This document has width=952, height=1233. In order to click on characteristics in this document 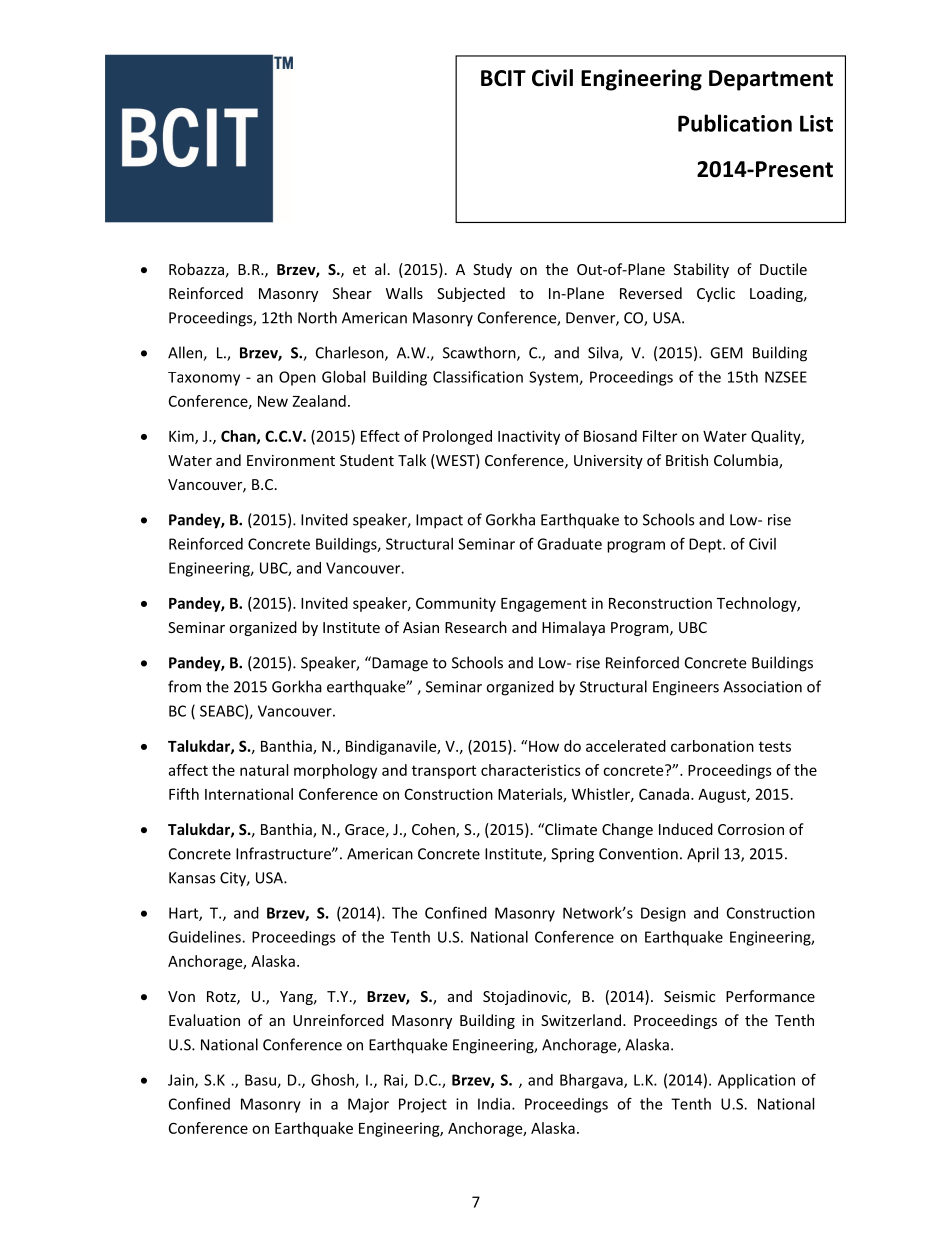, I will do `click(531, 770)`.
